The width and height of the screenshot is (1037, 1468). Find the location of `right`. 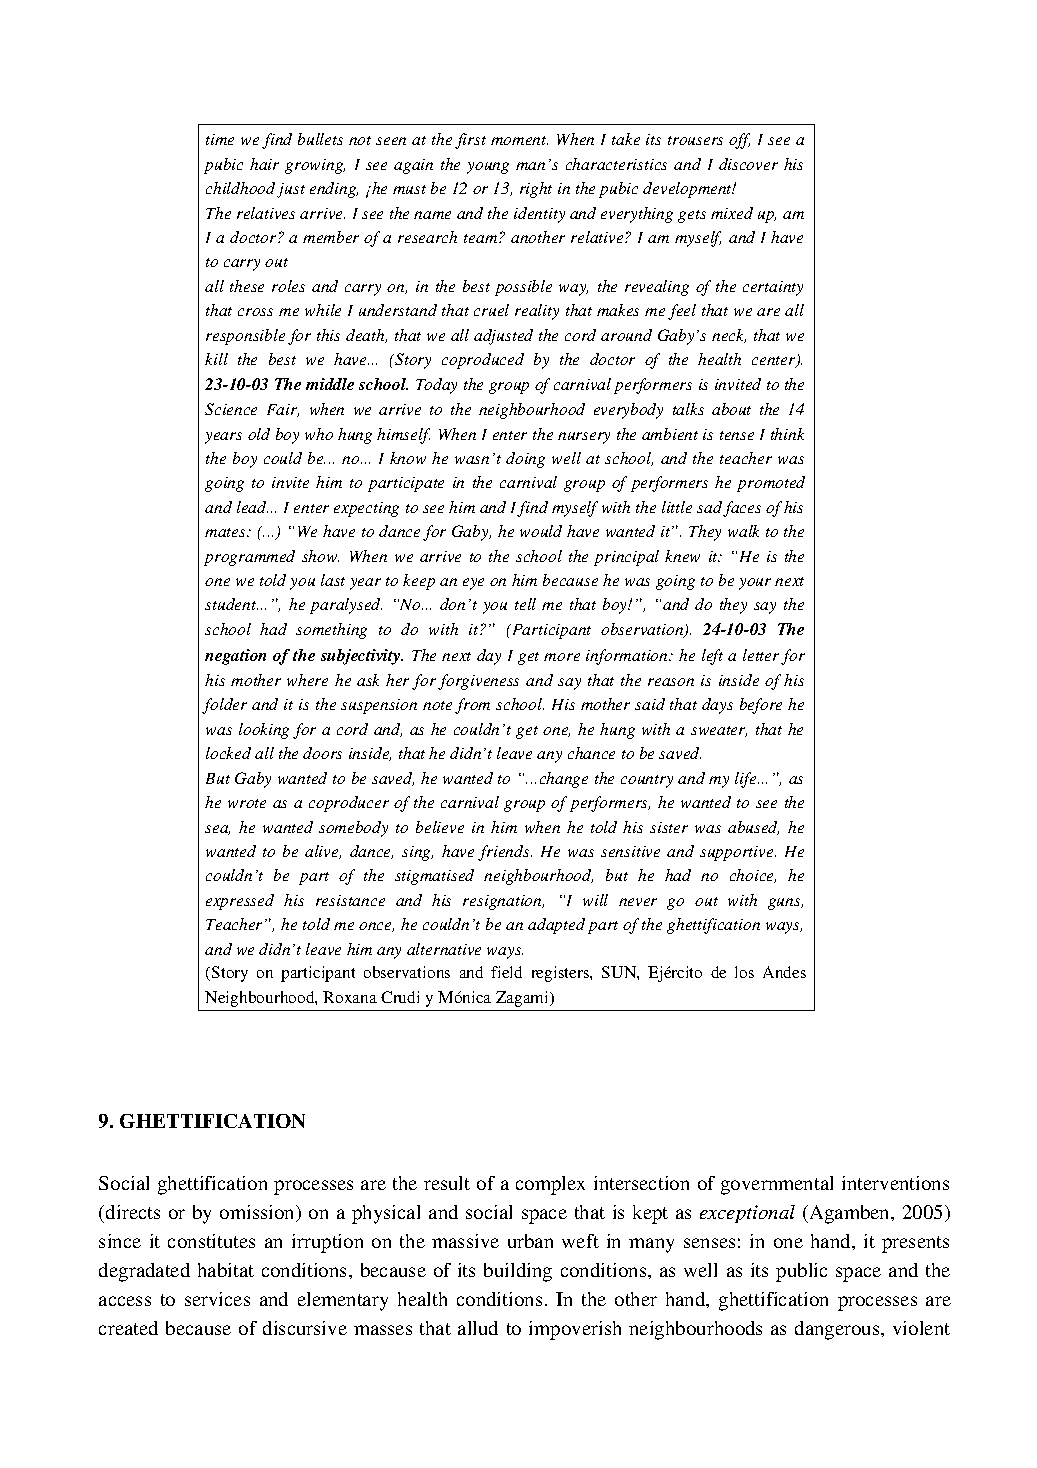

right is located at coordinates (536, 190).
